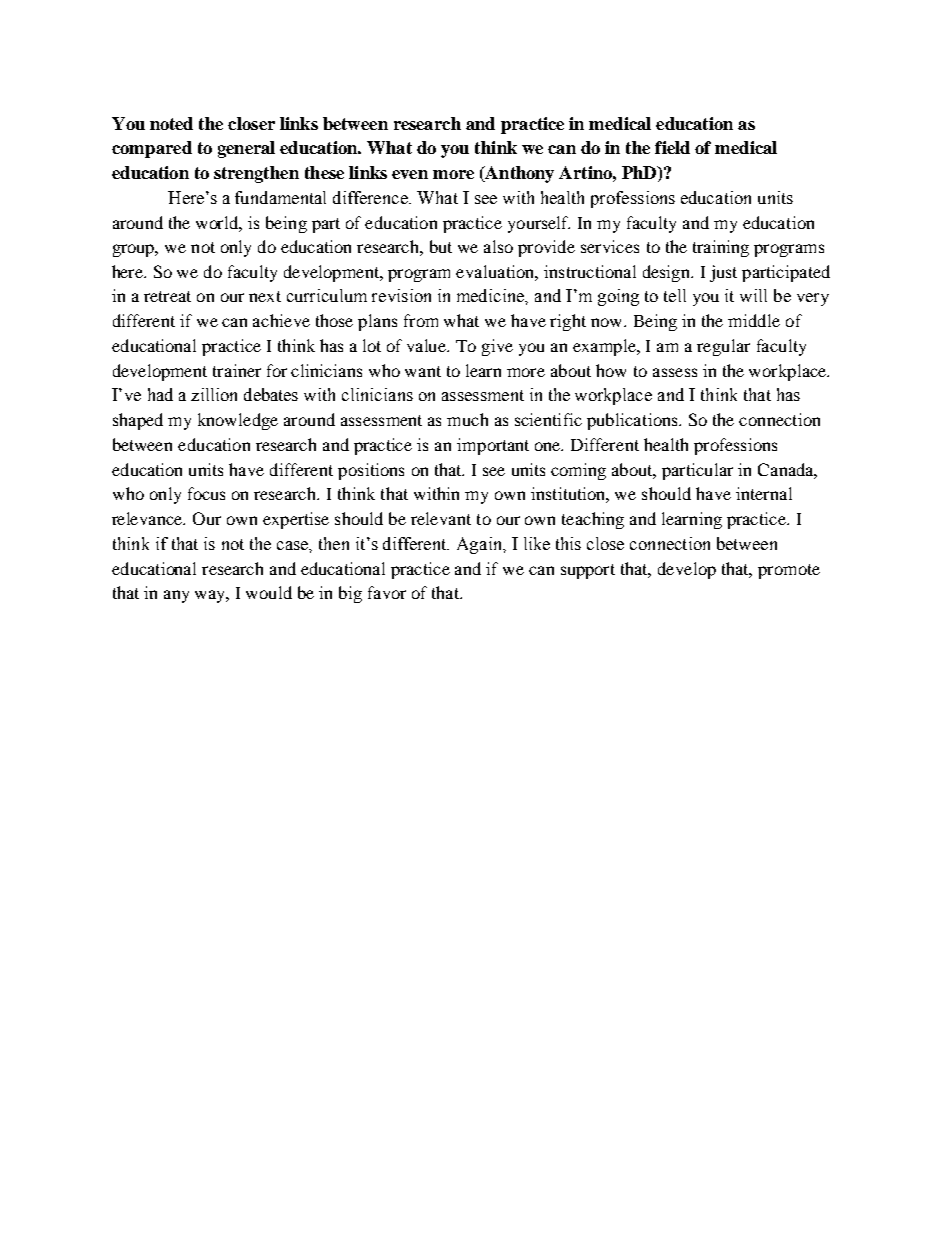  Describe the element at coordinates (518, 174) in the image. I see `Anthony` at that location.
